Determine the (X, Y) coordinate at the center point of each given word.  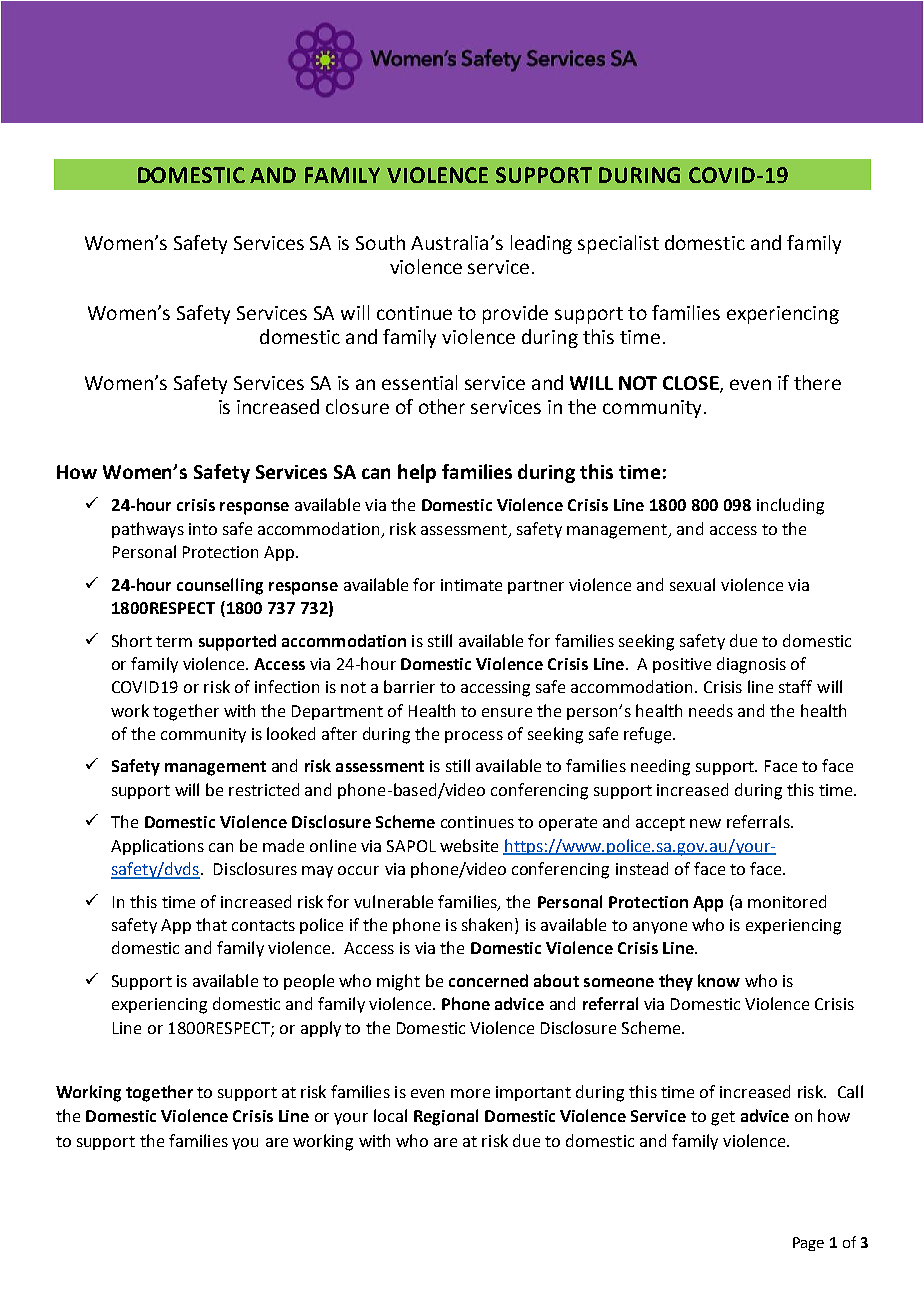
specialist (618, 244)
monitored (787, 901)
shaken (487, 924)
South (380, 242)
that (211, 924)
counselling (220, 586)
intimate (471, 585)
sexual (692, 584)
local (390, 1115)
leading (541, 244)
